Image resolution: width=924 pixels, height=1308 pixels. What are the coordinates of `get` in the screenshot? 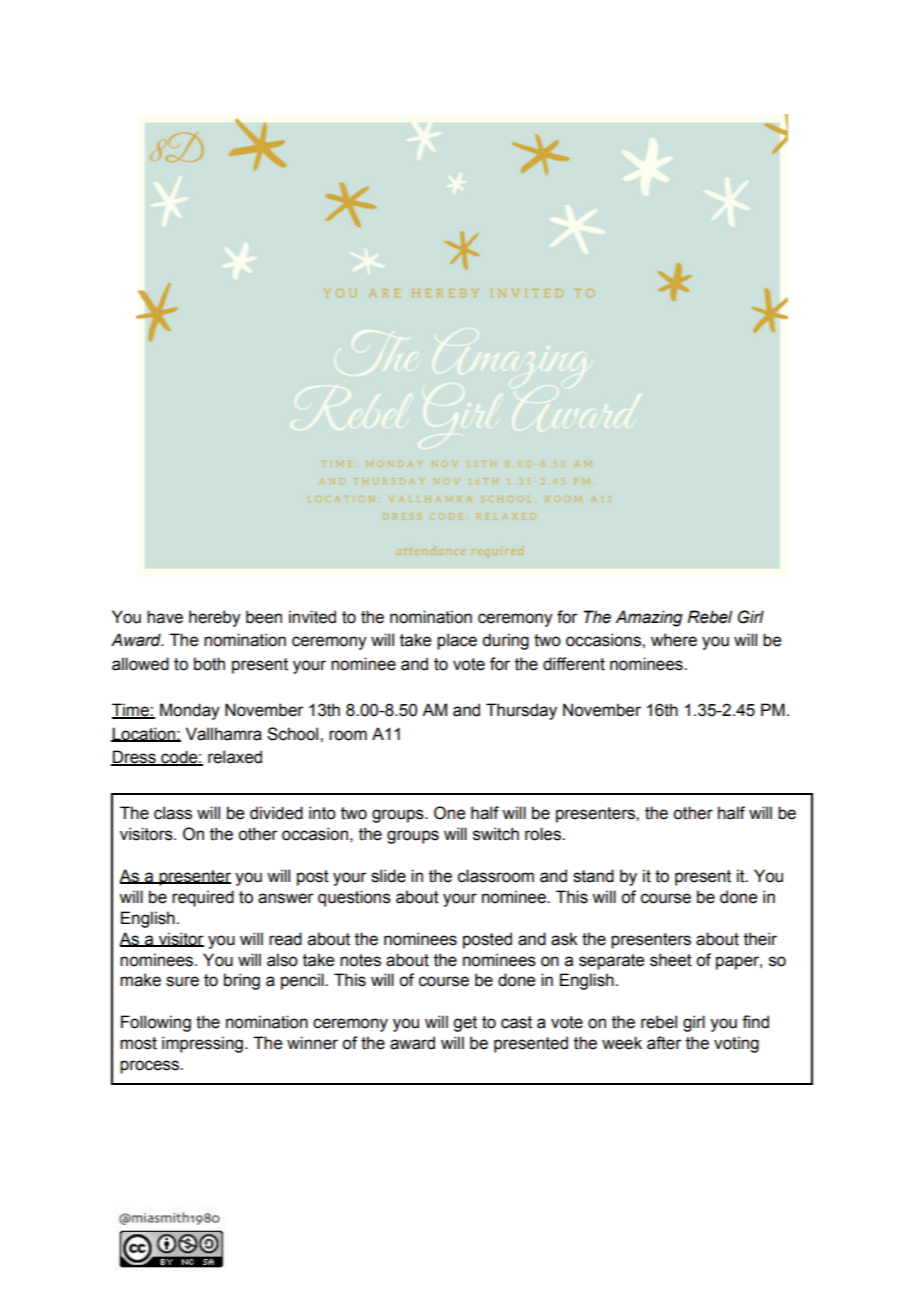 It's located at (465, 1024).
